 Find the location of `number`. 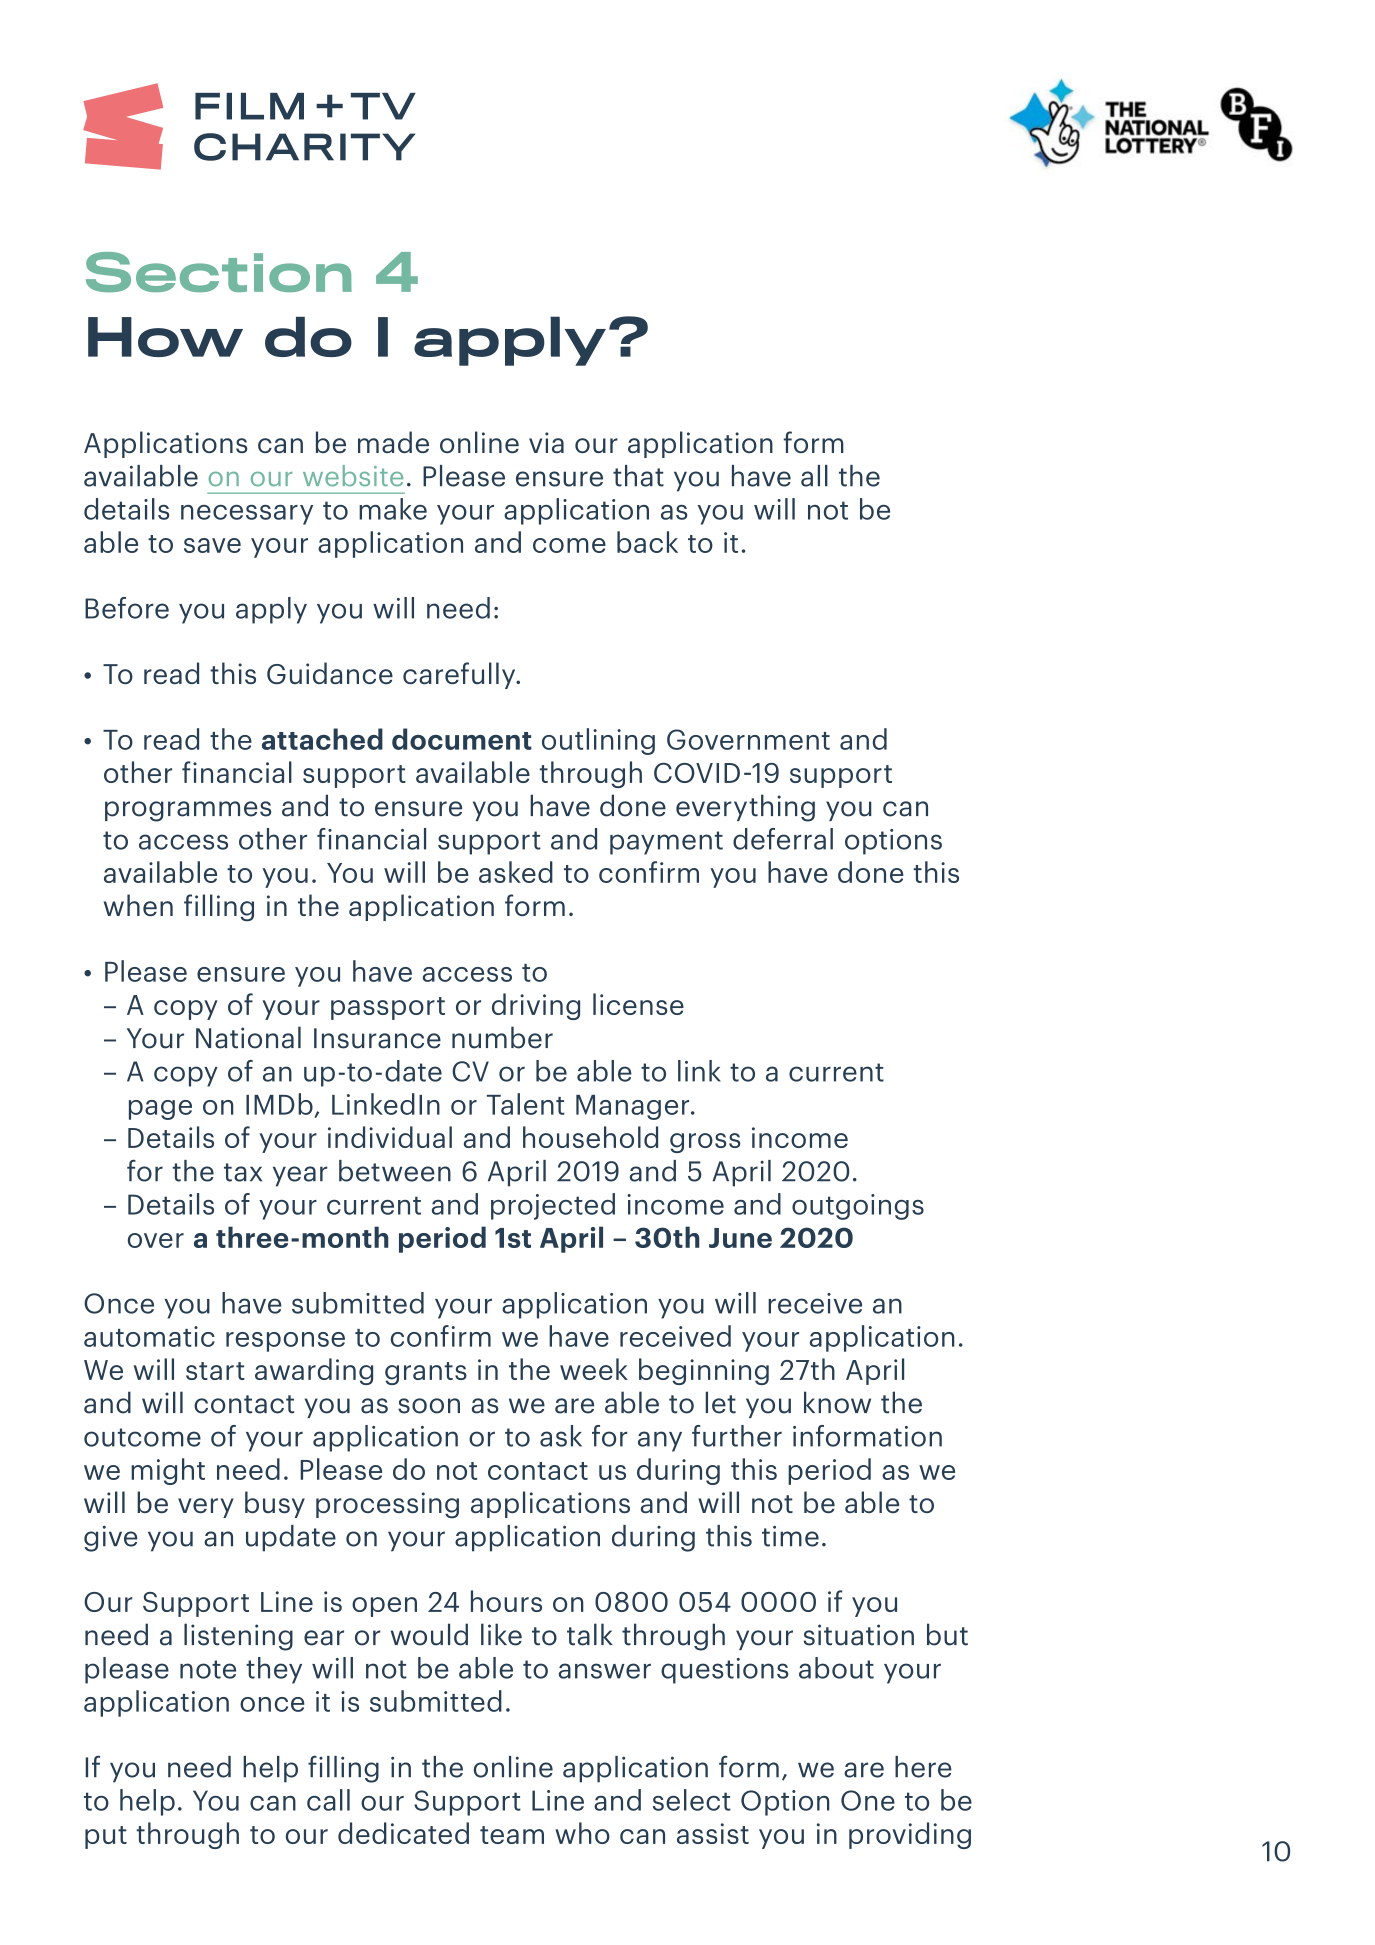

number is located at coordinates (502, 1037).
